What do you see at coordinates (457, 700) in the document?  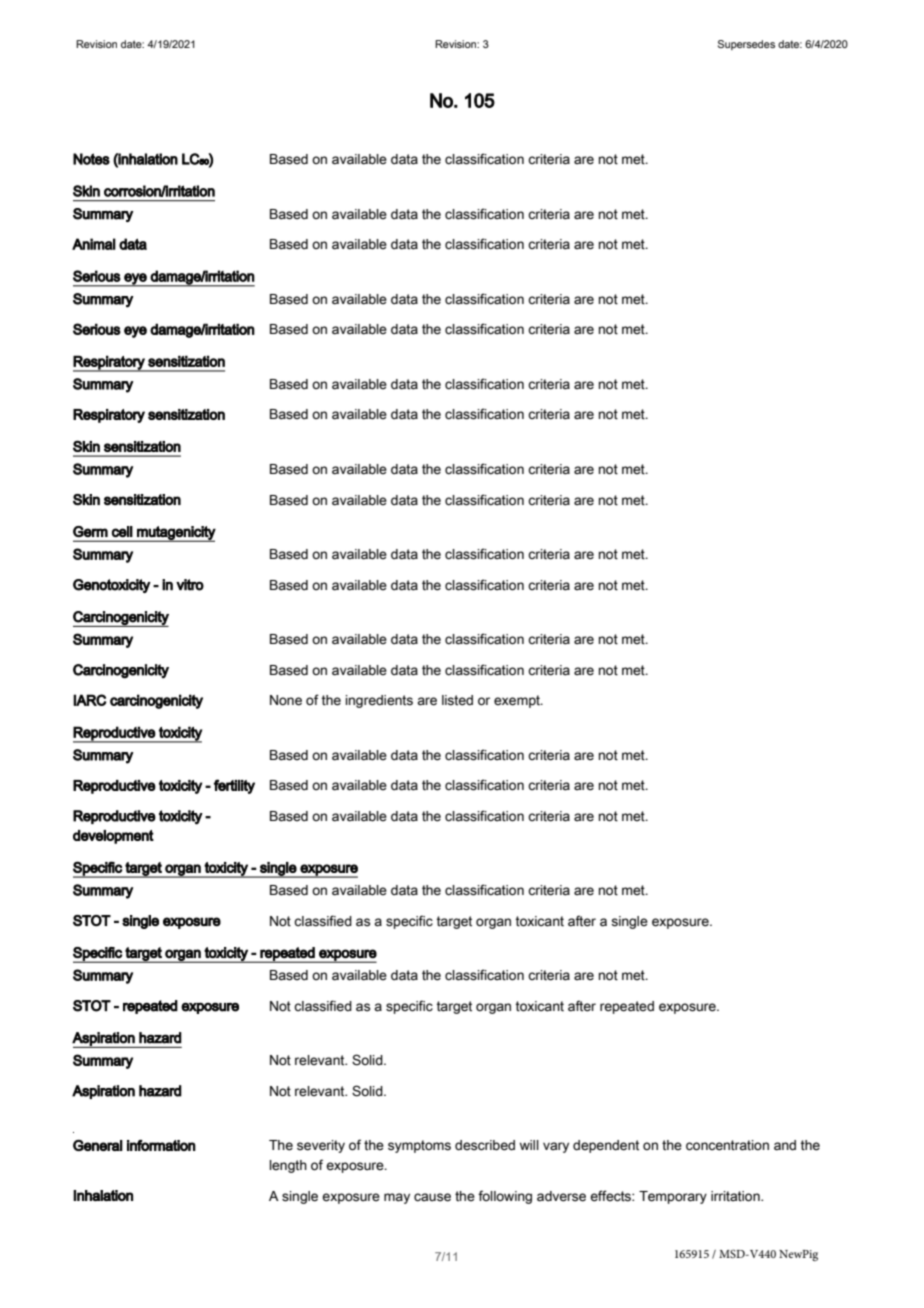 I see `listed` at bounding box center [457, 700].
